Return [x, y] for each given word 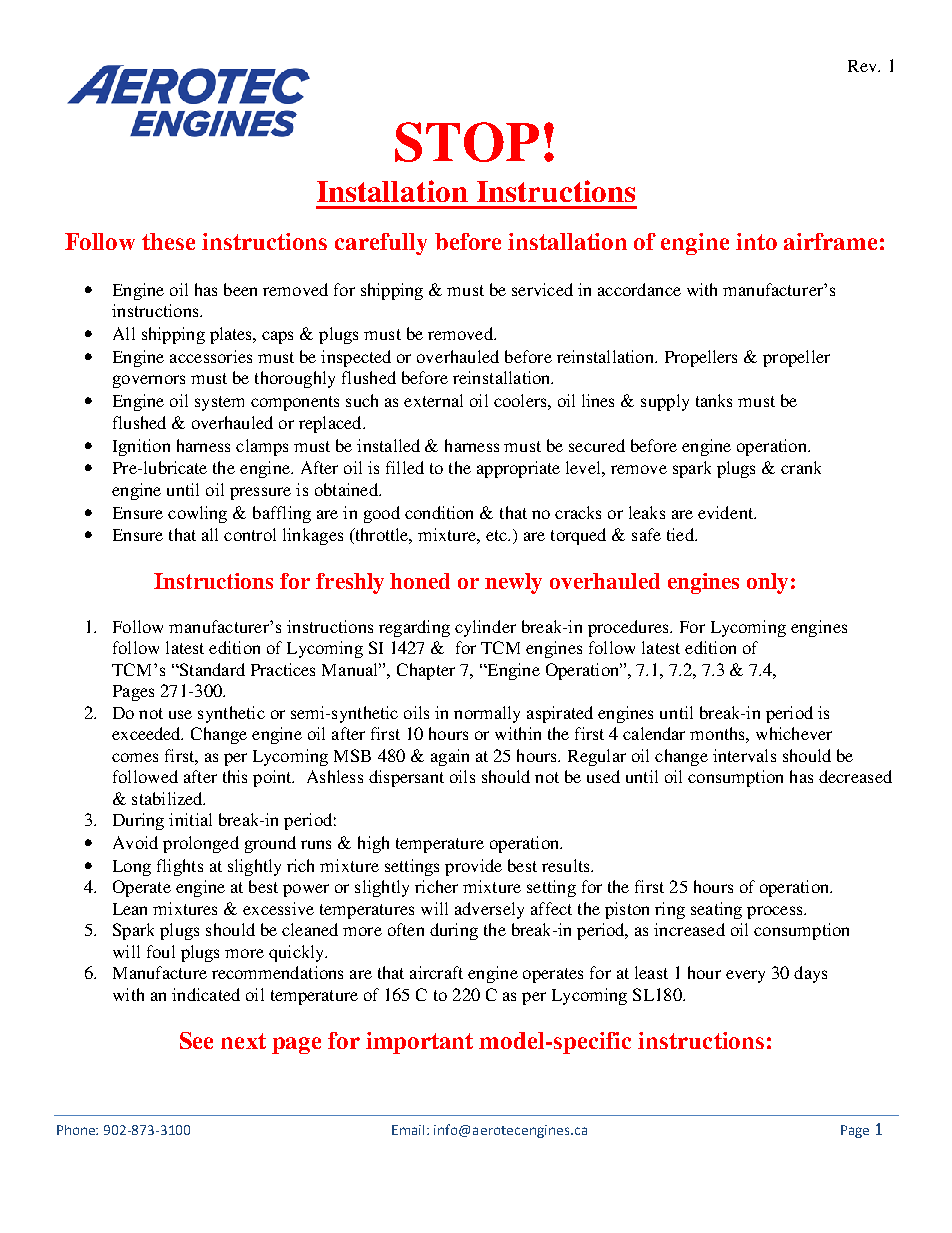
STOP [467, 142]
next [243, 1041]
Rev [863, 66]
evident [727, 512]
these [168, 241]
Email [410, 1130]
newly [513, 583]
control [250, 534]
